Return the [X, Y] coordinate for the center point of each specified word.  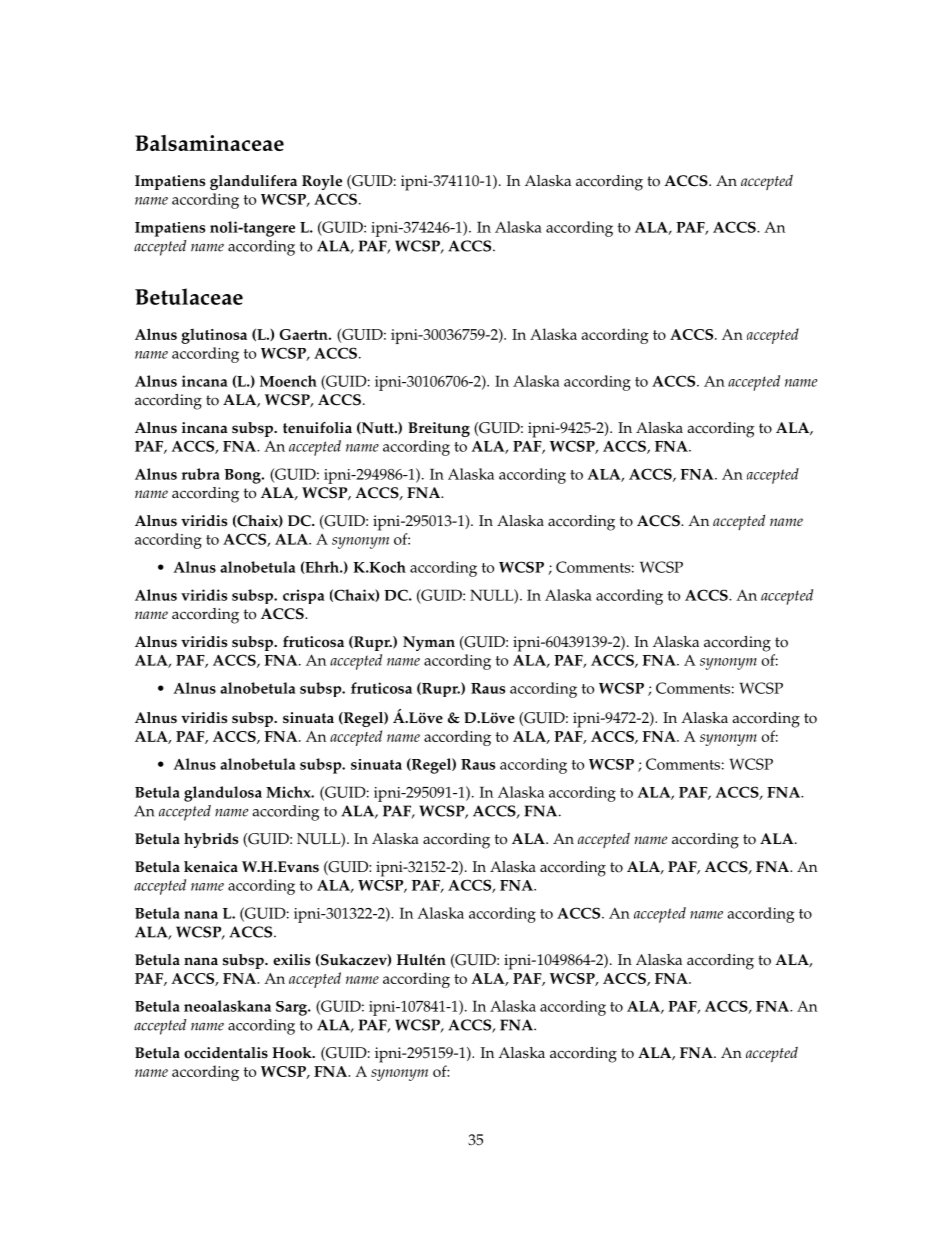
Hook [293, 1053]
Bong [243, 476]
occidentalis [226, 1053]
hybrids [211, 840]
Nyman [429, 643]
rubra [201, 474]
